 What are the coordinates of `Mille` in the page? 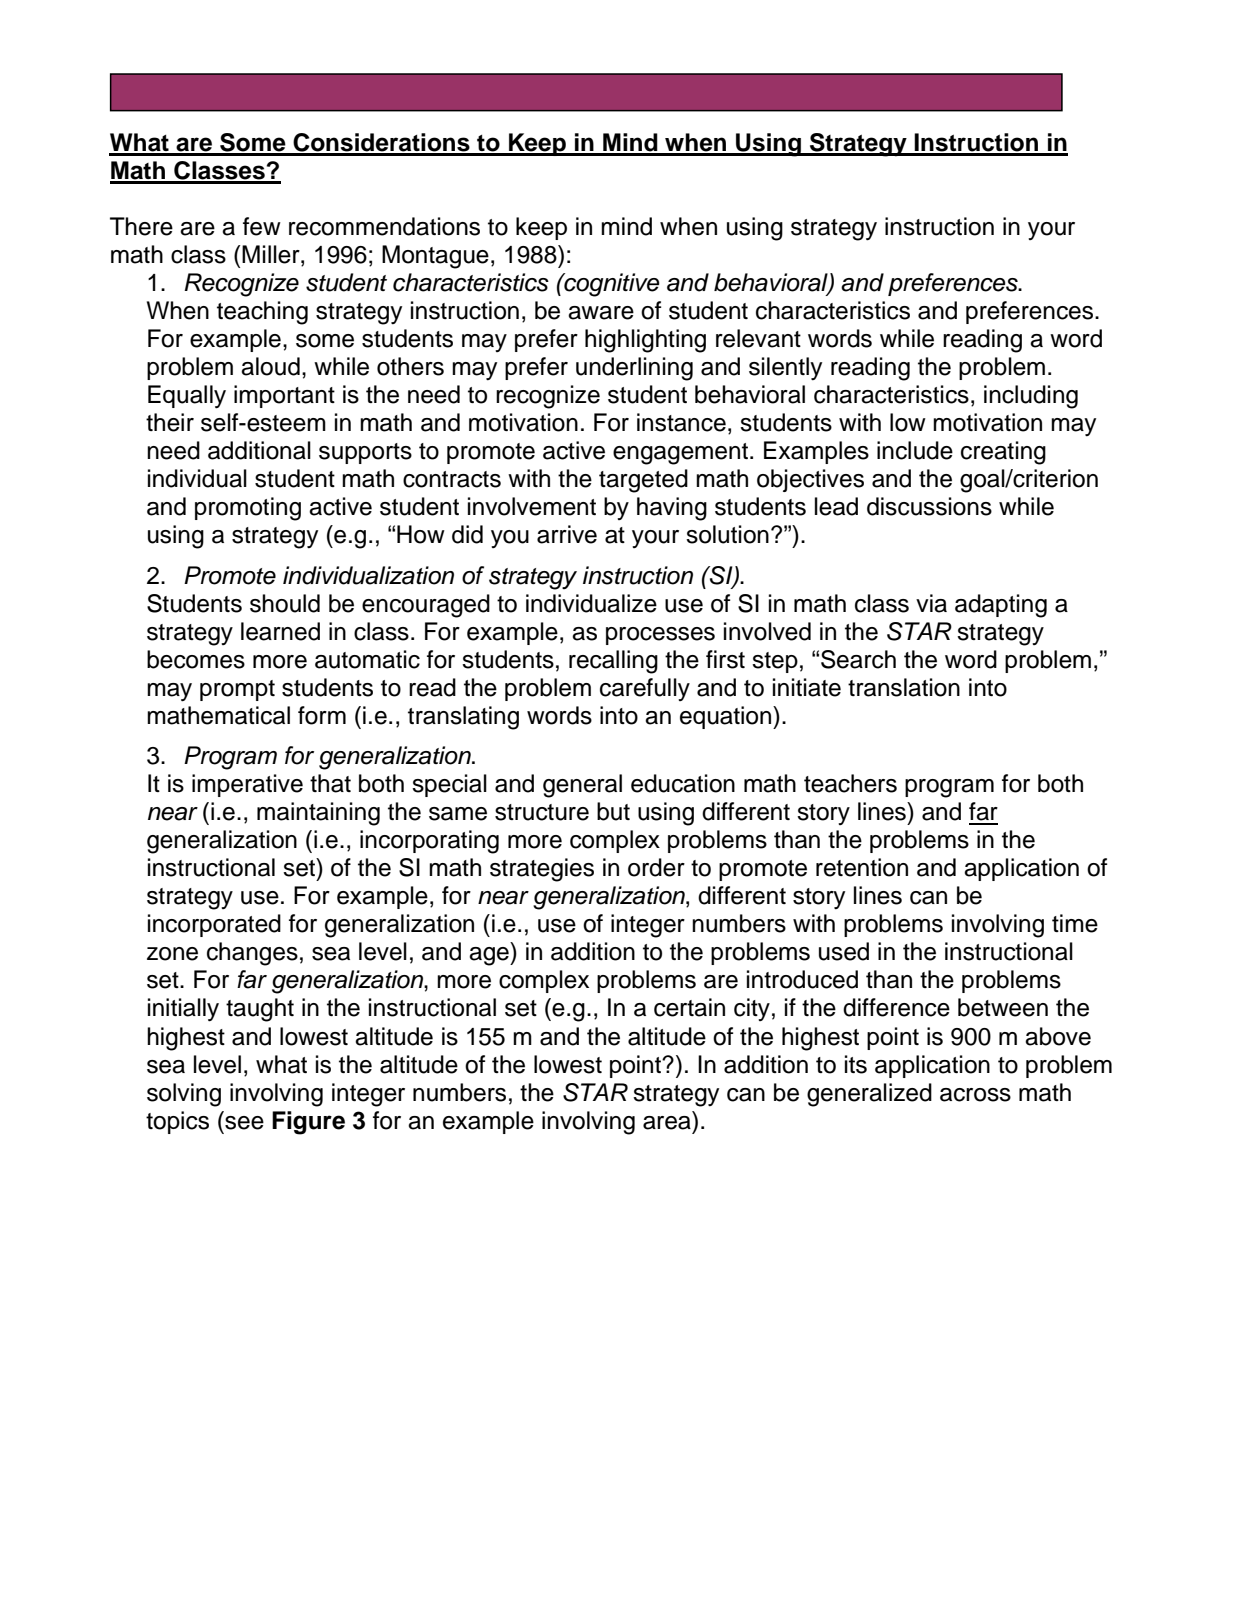 It's located at (266, 254).
